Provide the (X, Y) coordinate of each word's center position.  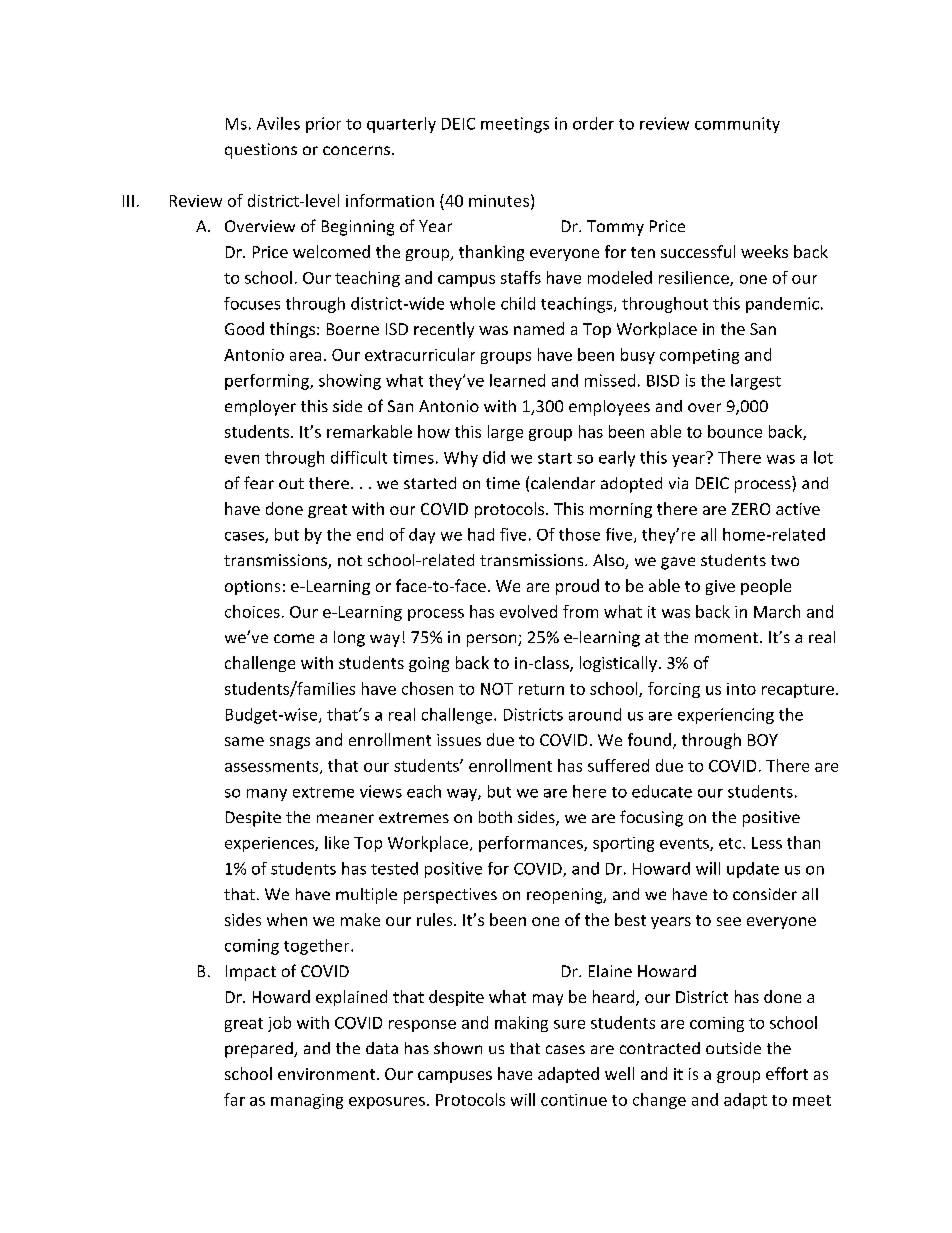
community (737, 125)
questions (261, 151)
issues (459, 740)
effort (787, 1073)
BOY (763, 740)
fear (259, 482)
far (234, 1099)
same (244, 741)
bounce (735, 431)
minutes (499, 201)
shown (458, 1048)
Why (461, 459)
